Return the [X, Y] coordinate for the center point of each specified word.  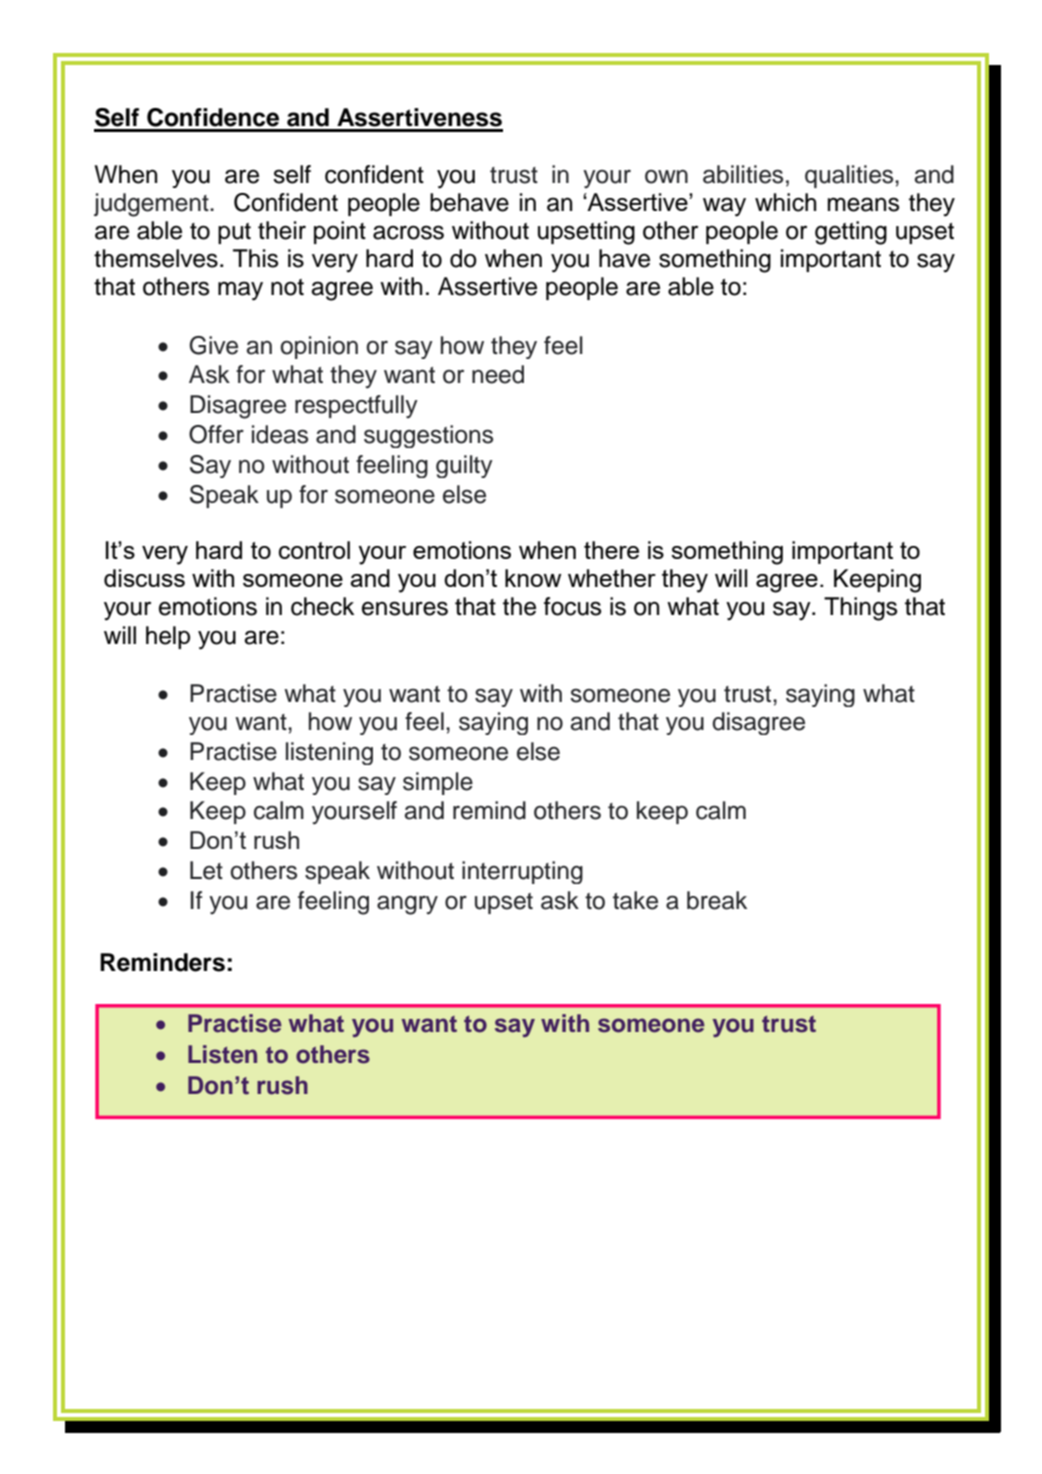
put [234, 233]
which [785, 202]
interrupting [522, 872]
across [408, 232]
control [314, 550]
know [533, 578]
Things [860, 609]
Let [206, 870]
